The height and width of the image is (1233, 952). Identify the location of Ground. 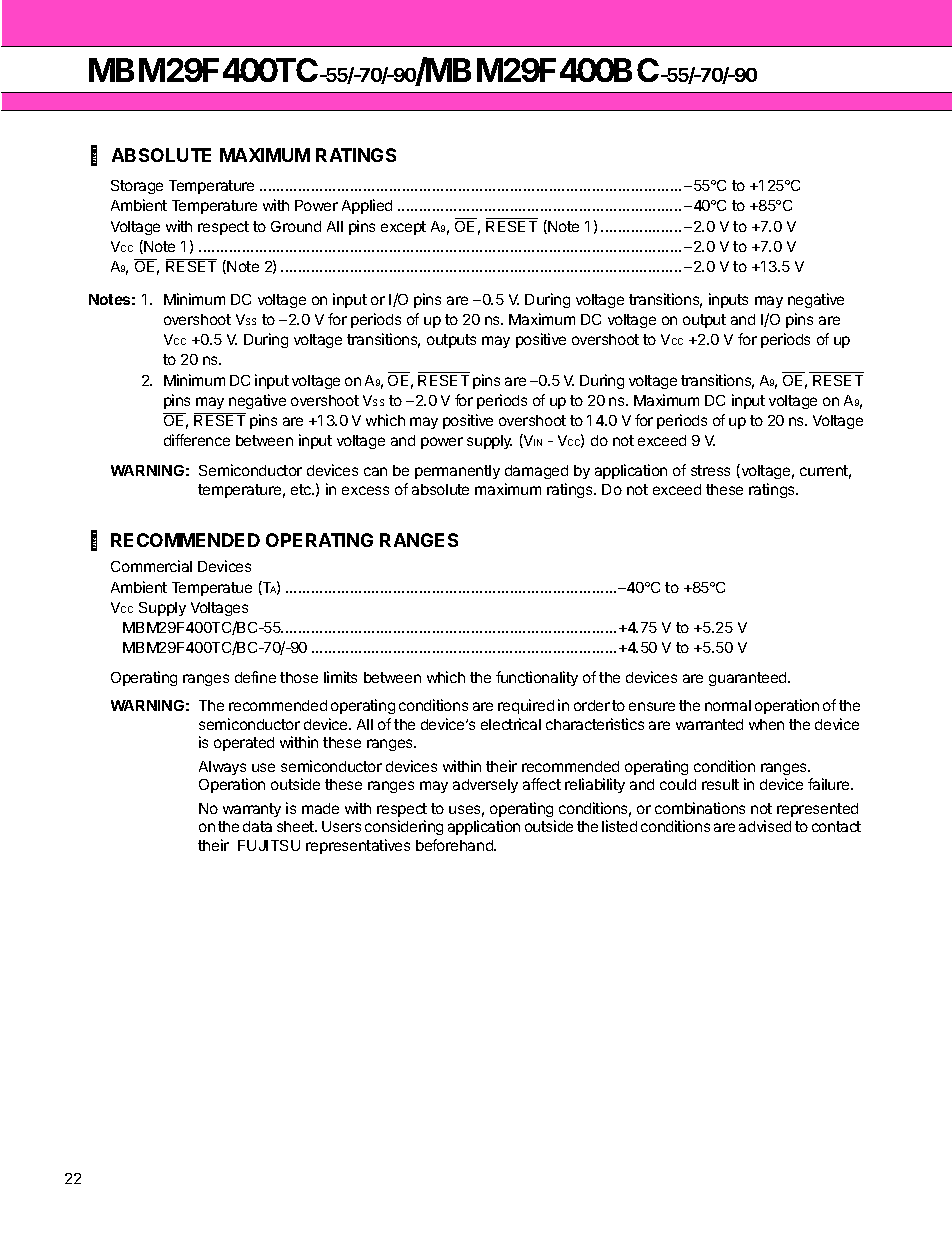
(296, 226).
